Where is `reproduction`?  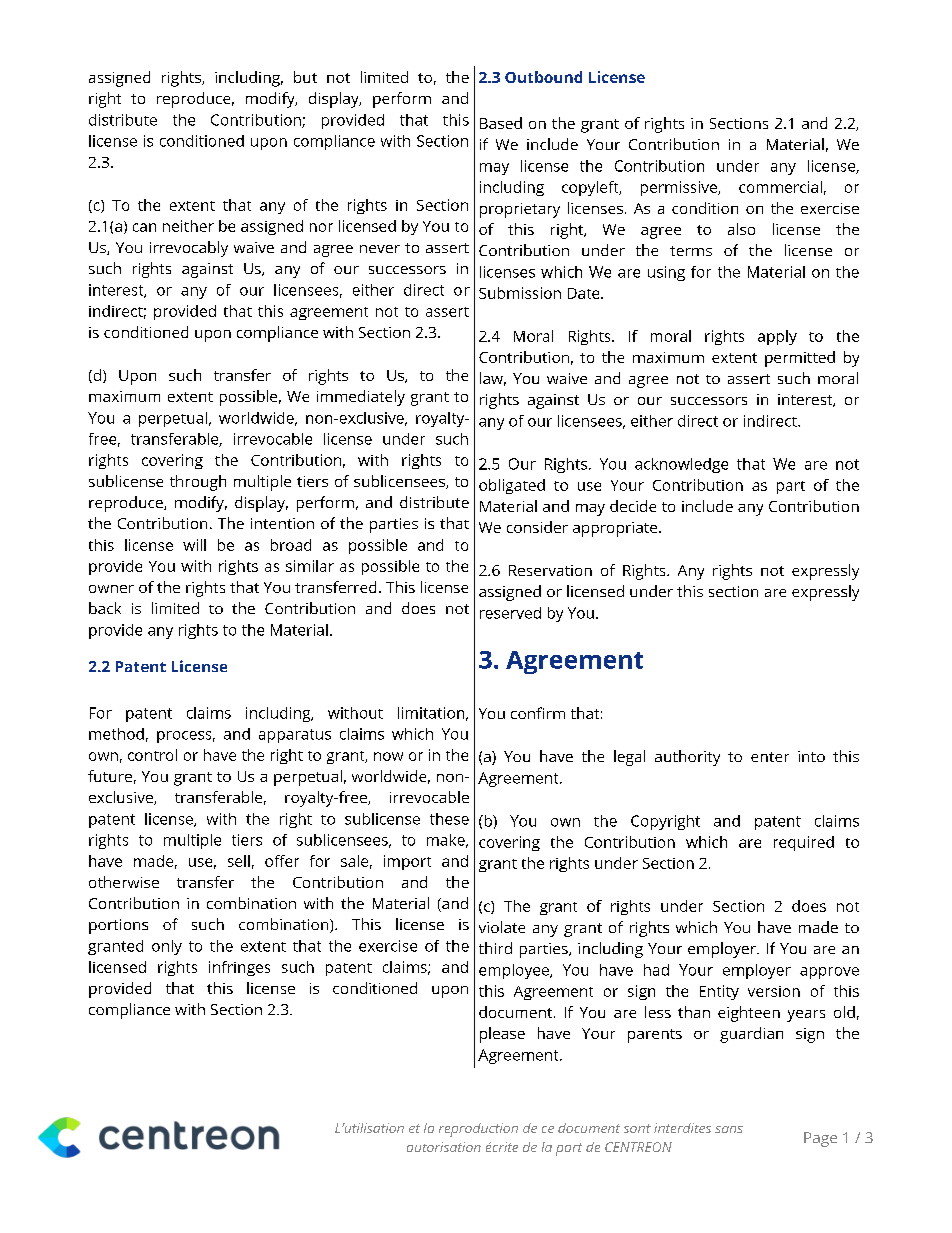
reproduction is located at coordinates (478, 1130).
